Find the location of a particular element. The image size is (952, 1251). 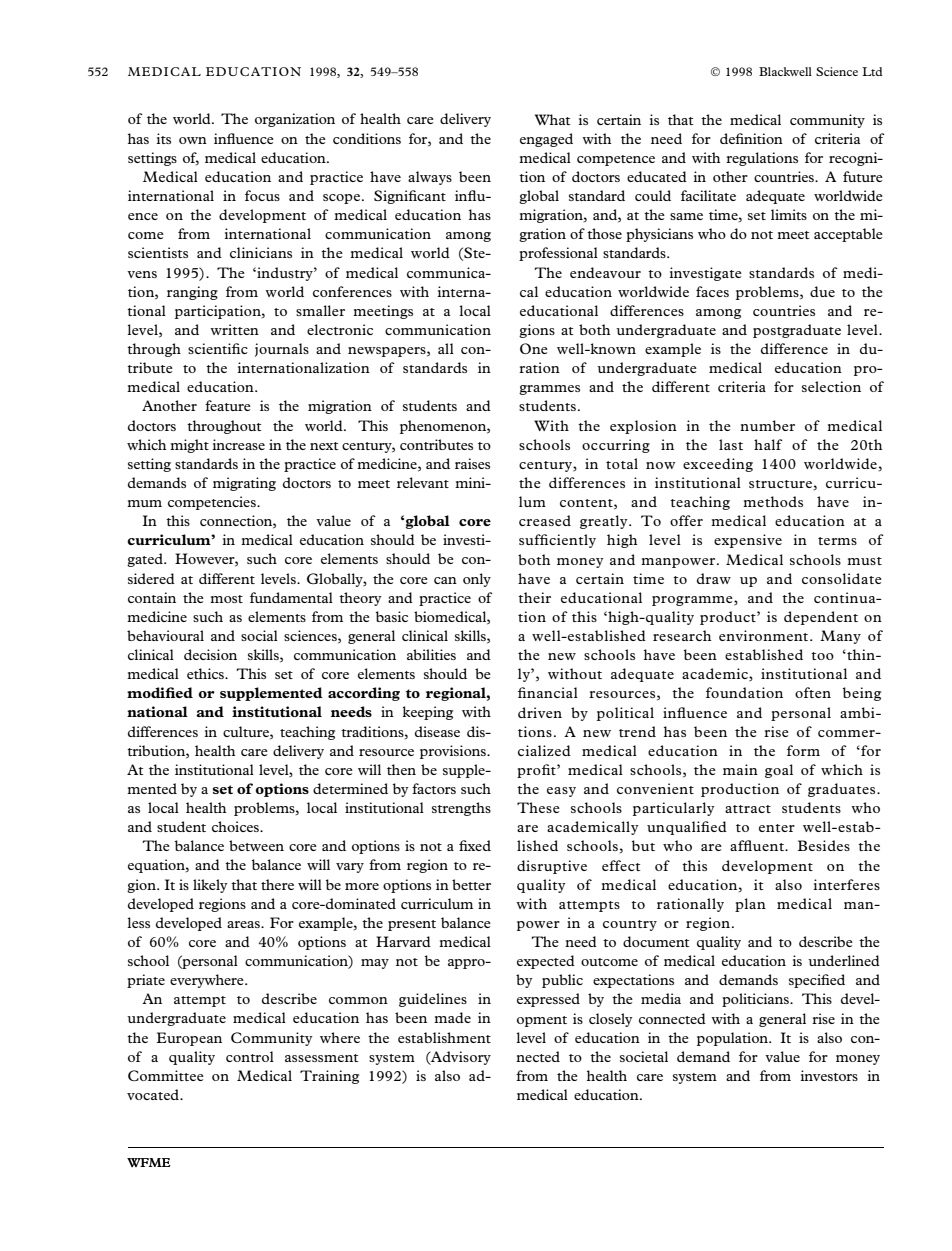

made is located at coordinates (452, 1017).
